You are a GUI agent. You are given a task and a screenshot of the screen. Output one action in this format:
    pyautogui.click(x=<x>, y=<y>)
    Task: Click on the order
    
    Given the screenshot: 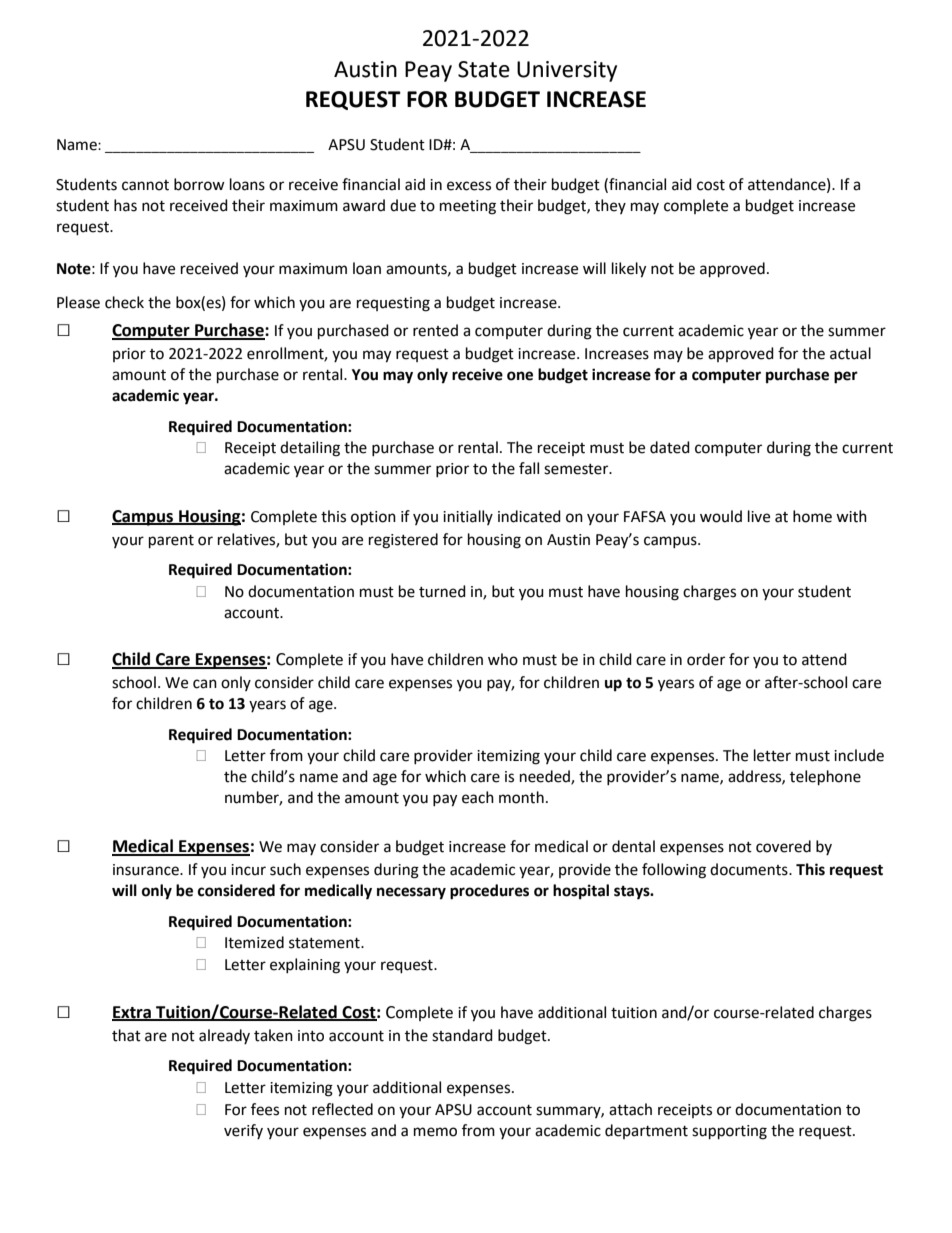 What is the action you would take?
    pyautogui.click(x=706, y=659)
